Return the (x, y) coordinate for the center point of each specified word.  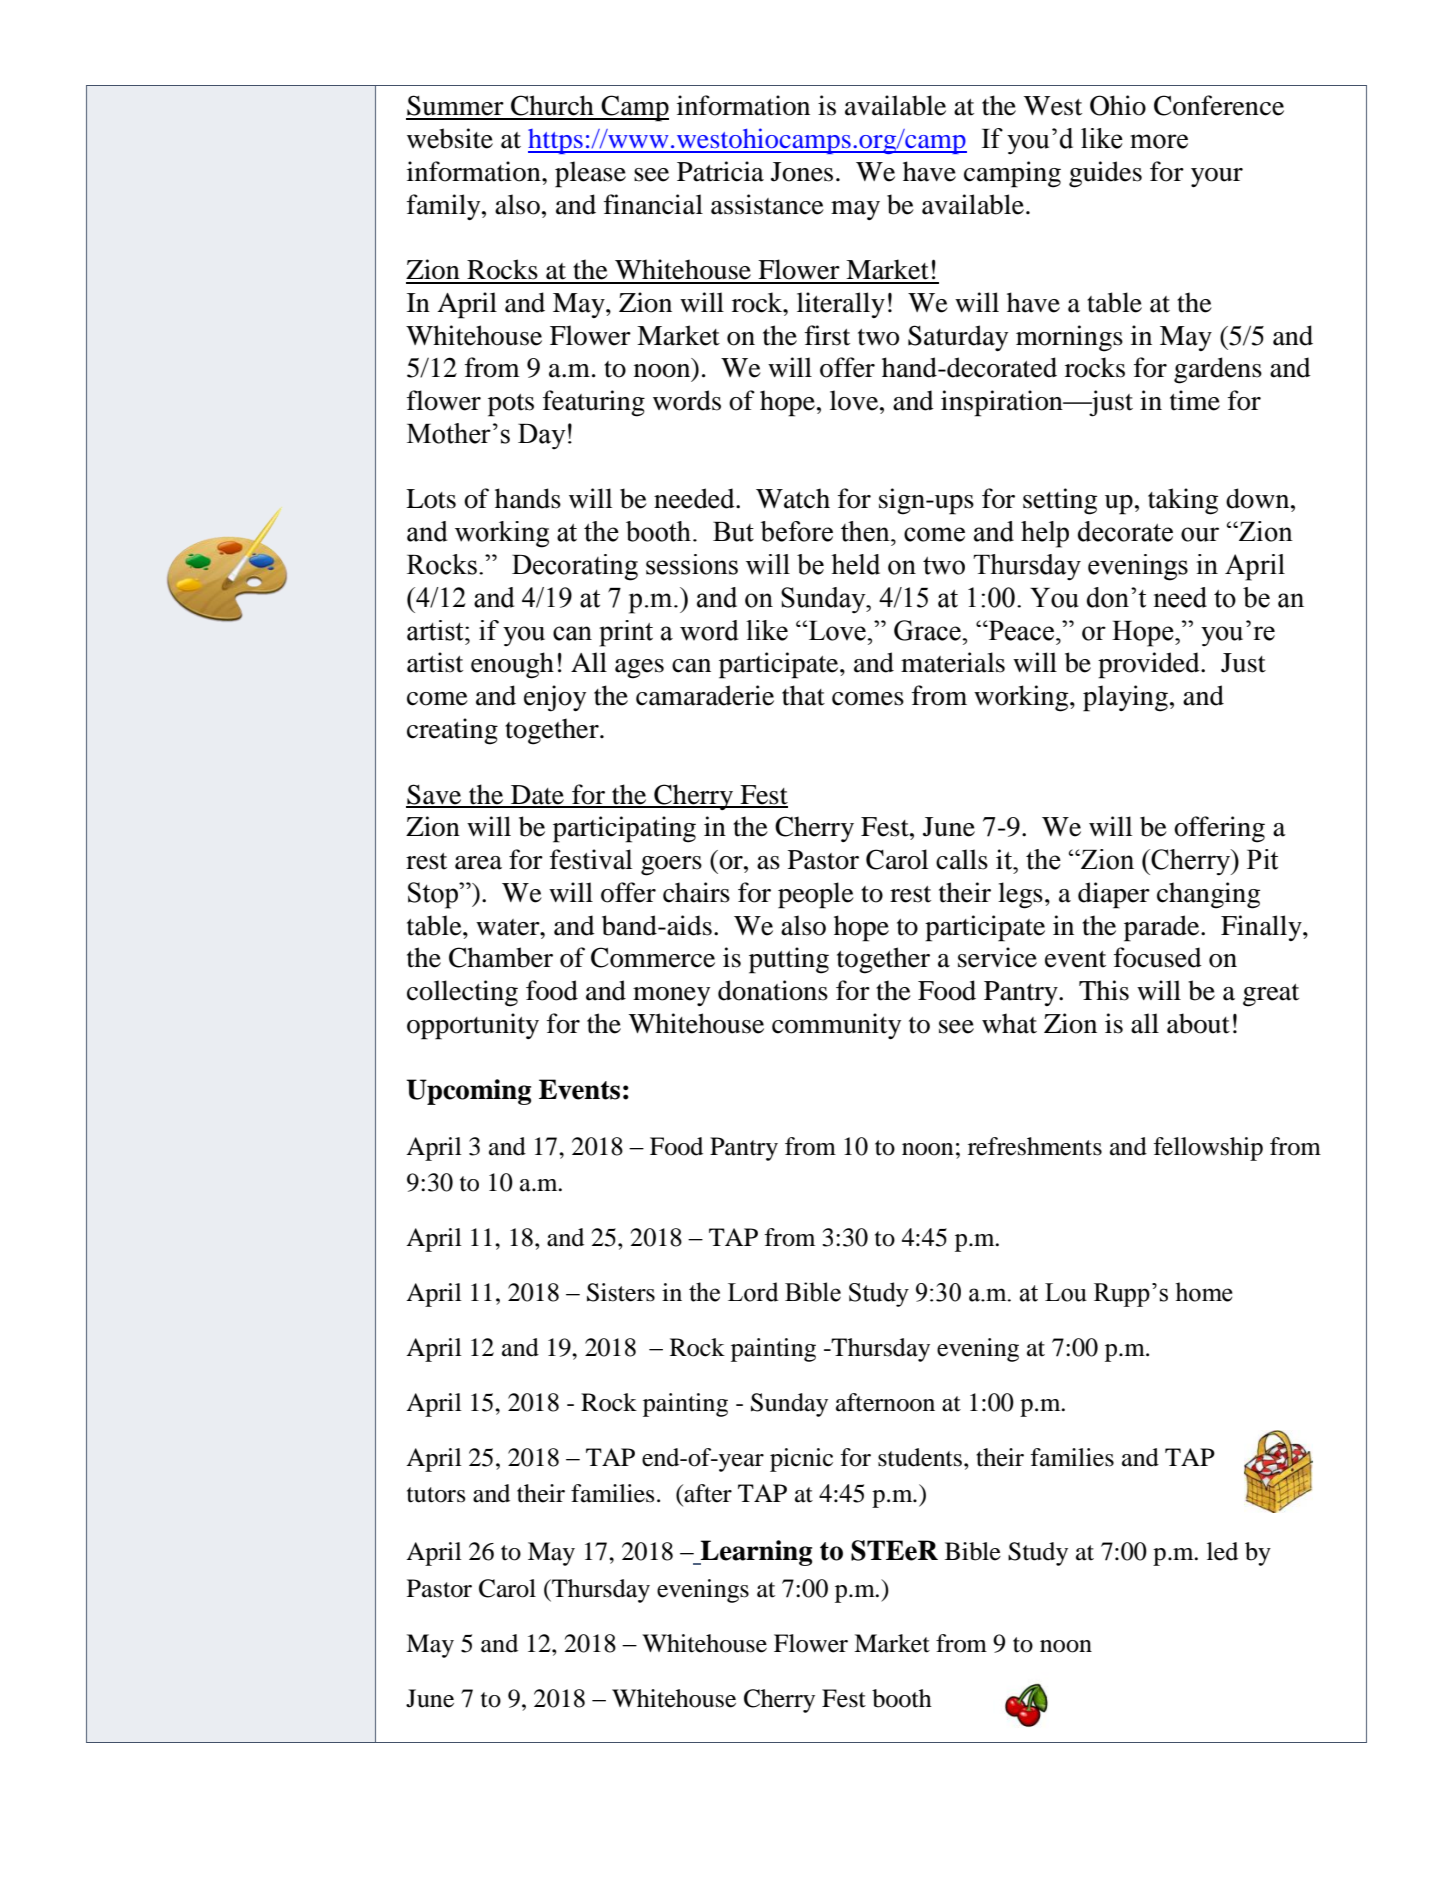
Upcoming (468, 1092)
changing (1208, 895)
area (478, 863)
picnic (801, 1460)
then (866, 531)
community (836, 1026)
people (816, 895)
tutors (436, 1495)
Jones (802, 172)
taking (1183, 501)
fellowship (1208, 1149)
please (590, 174)
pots (511, 405)
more (1159, 141)
